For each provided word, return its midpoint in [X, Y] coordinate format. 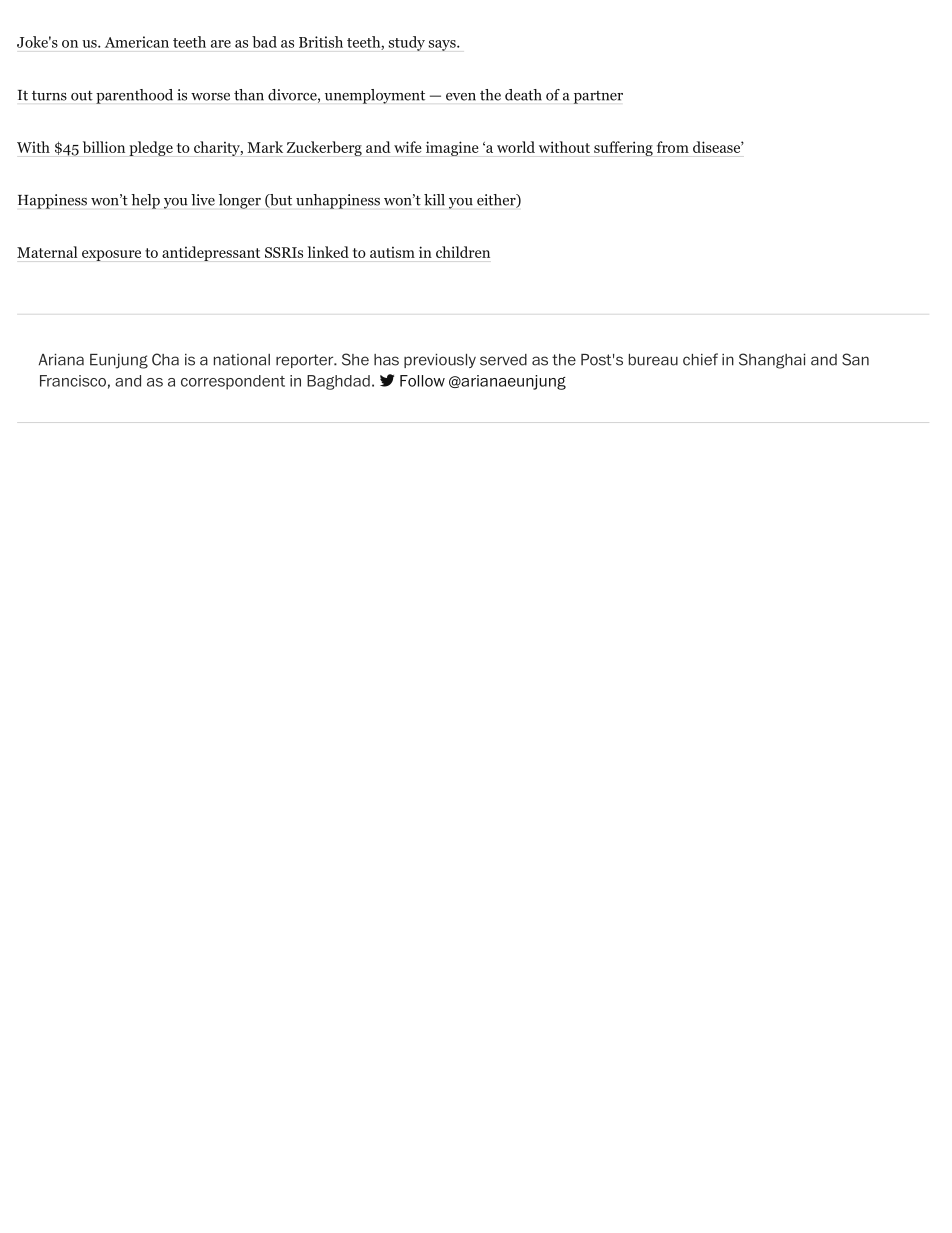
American [137, 42]
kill [434, 199]
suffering [623, 148]
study [406, 43]
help [145, 201]
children [463, 252]
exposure [111, 255]
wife [408, 147]
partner [598, 97]
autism [392, 252]
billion [104, 147]
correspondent [233, 382]
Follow [422, 381]
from [673, 147]
